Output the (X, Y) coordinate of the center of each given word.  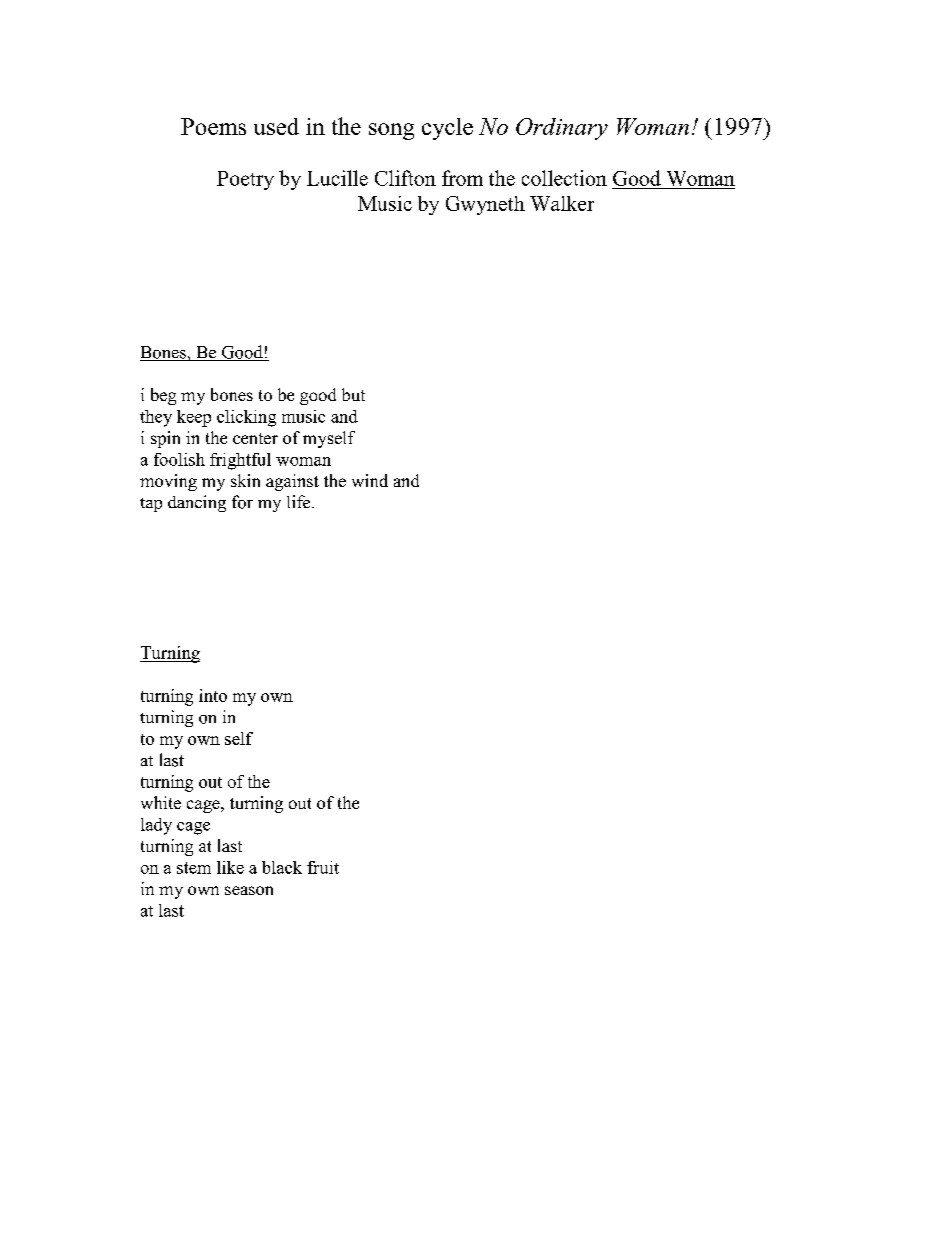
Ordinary (562, 129)
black (282, 867)
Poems (213, 126)
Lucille (337, 178)
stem (194, 868)
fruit (323, 867)
